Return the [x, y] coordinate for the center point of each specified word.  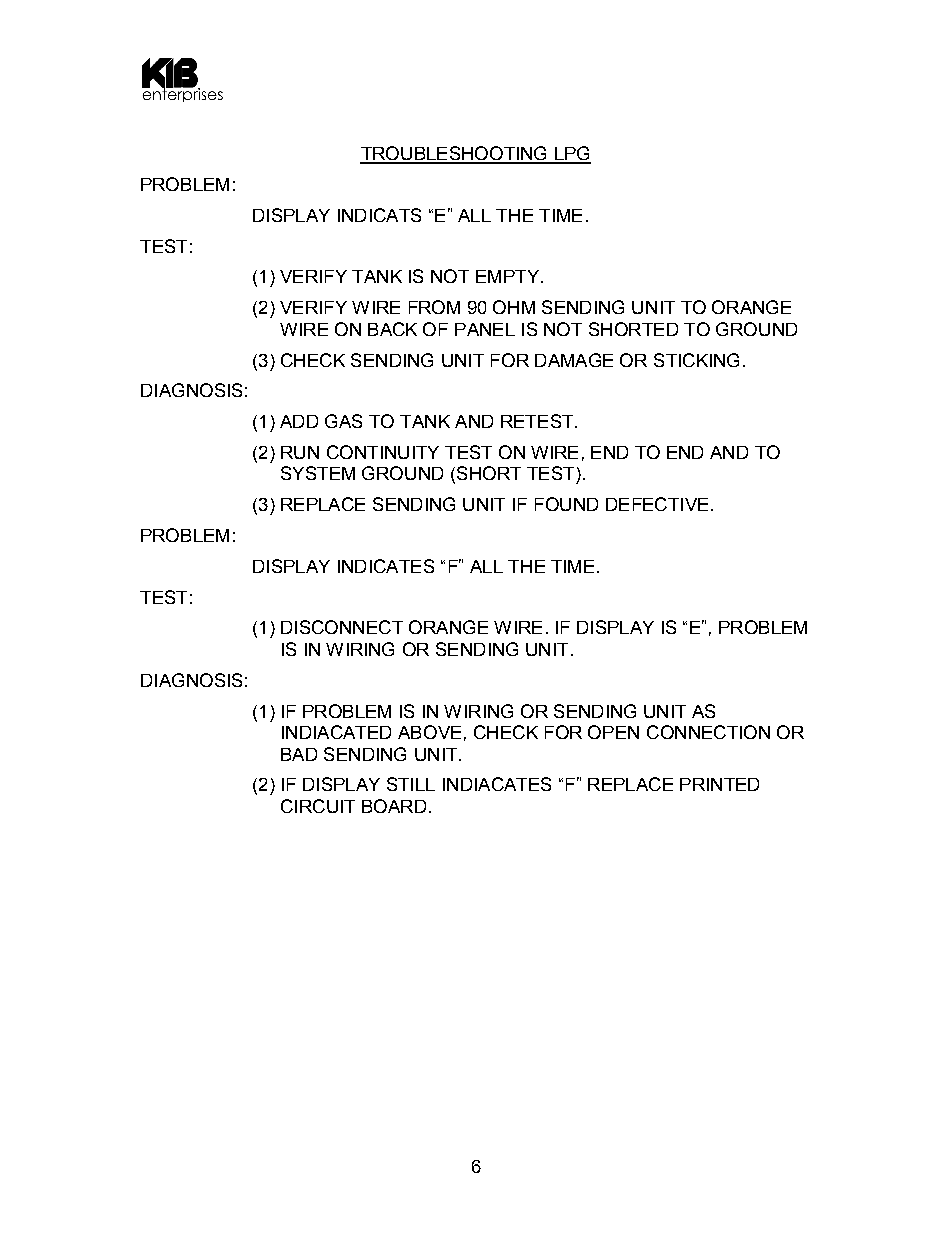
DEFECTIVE [657, 504]
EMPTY [507, 276]
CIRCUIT [318, 806]
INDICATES [386, 566]
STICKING [696, 360]
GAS [343, 421]
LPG [571, 154]
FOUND [566, 504]
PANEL [485, 329]
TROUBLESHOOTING [455, 154]
